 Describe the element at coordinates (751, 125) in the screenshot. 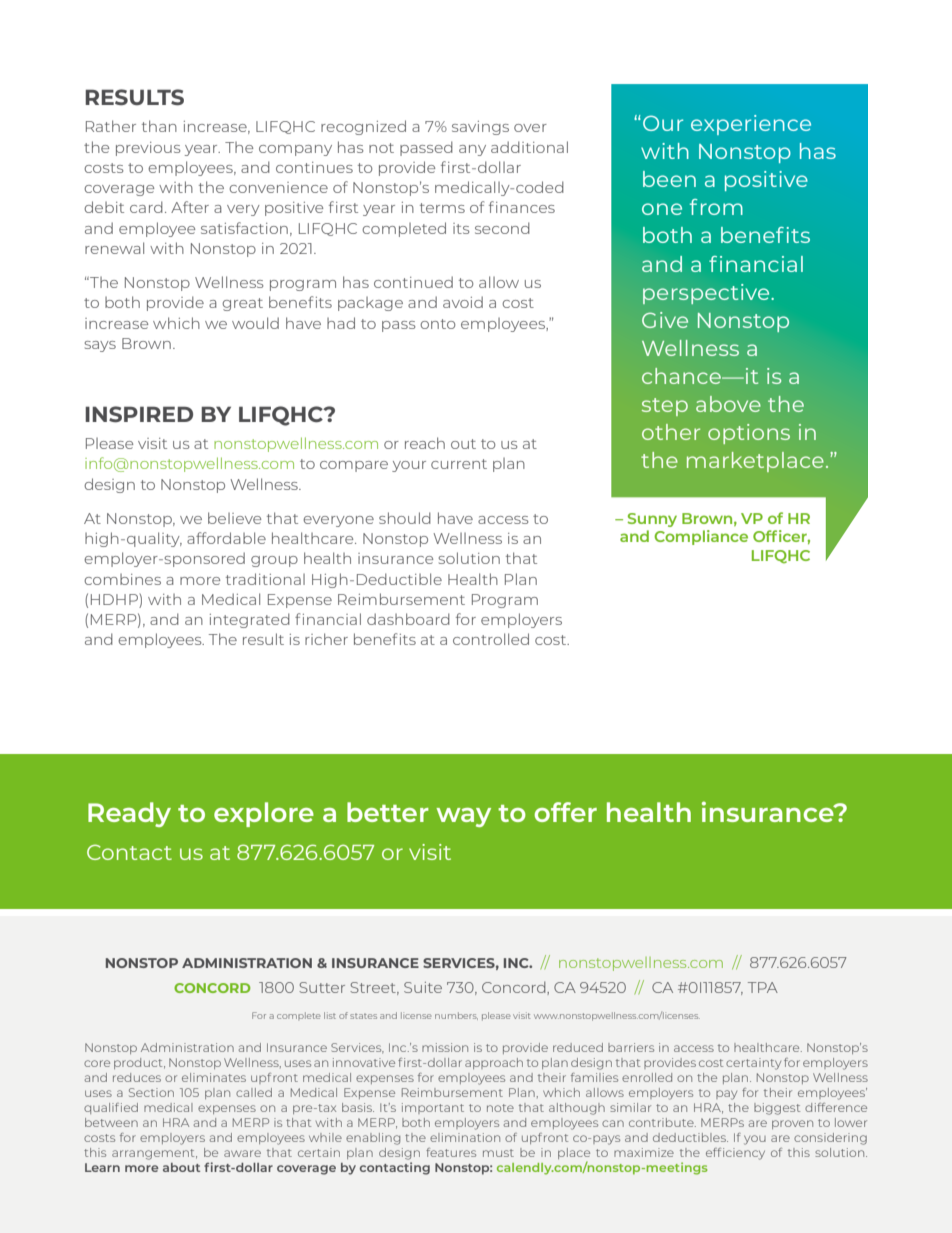

I see `experience` at that location.
